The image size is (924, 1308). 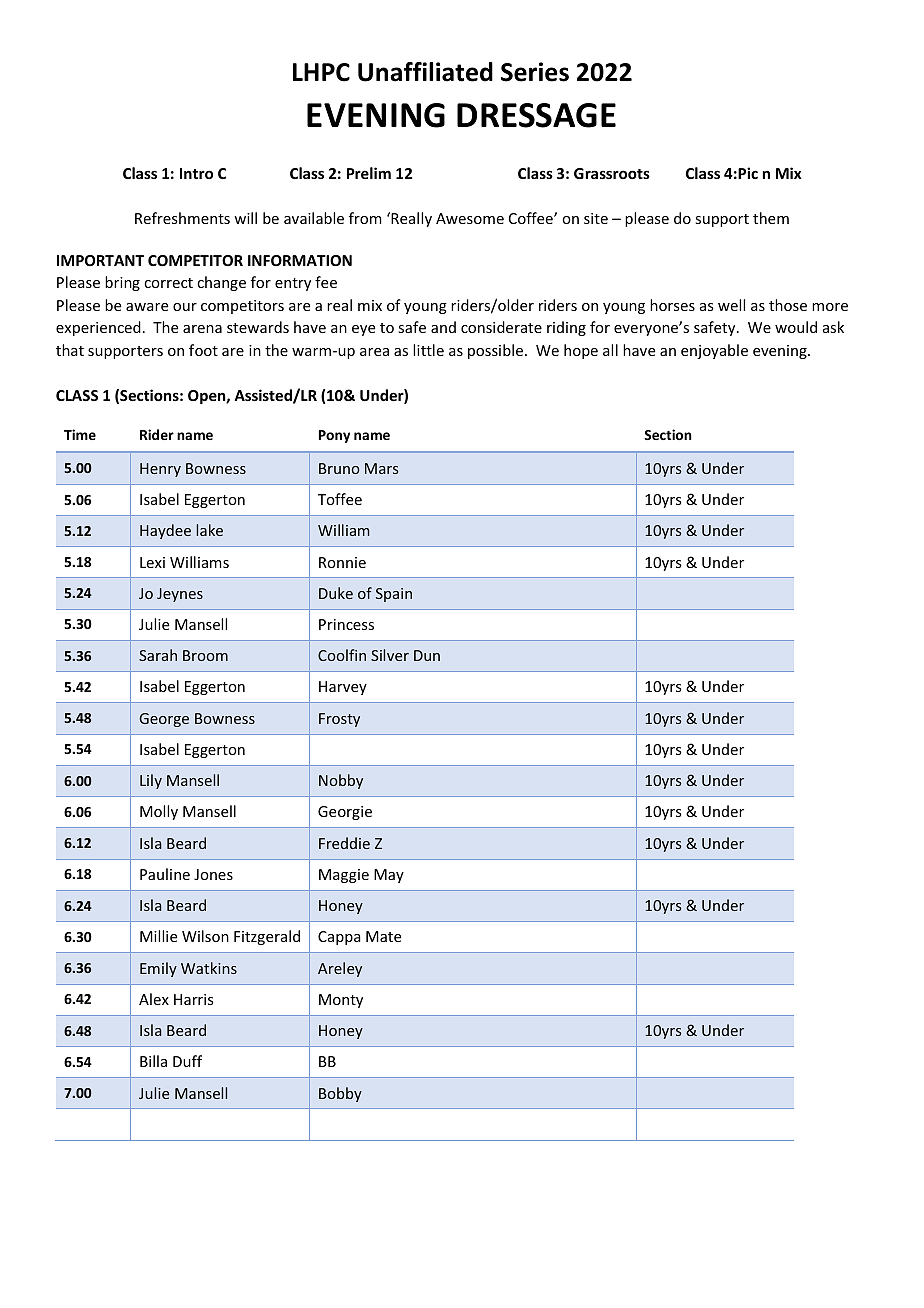 I want to click on Molly, so click(x=159, y=812).
